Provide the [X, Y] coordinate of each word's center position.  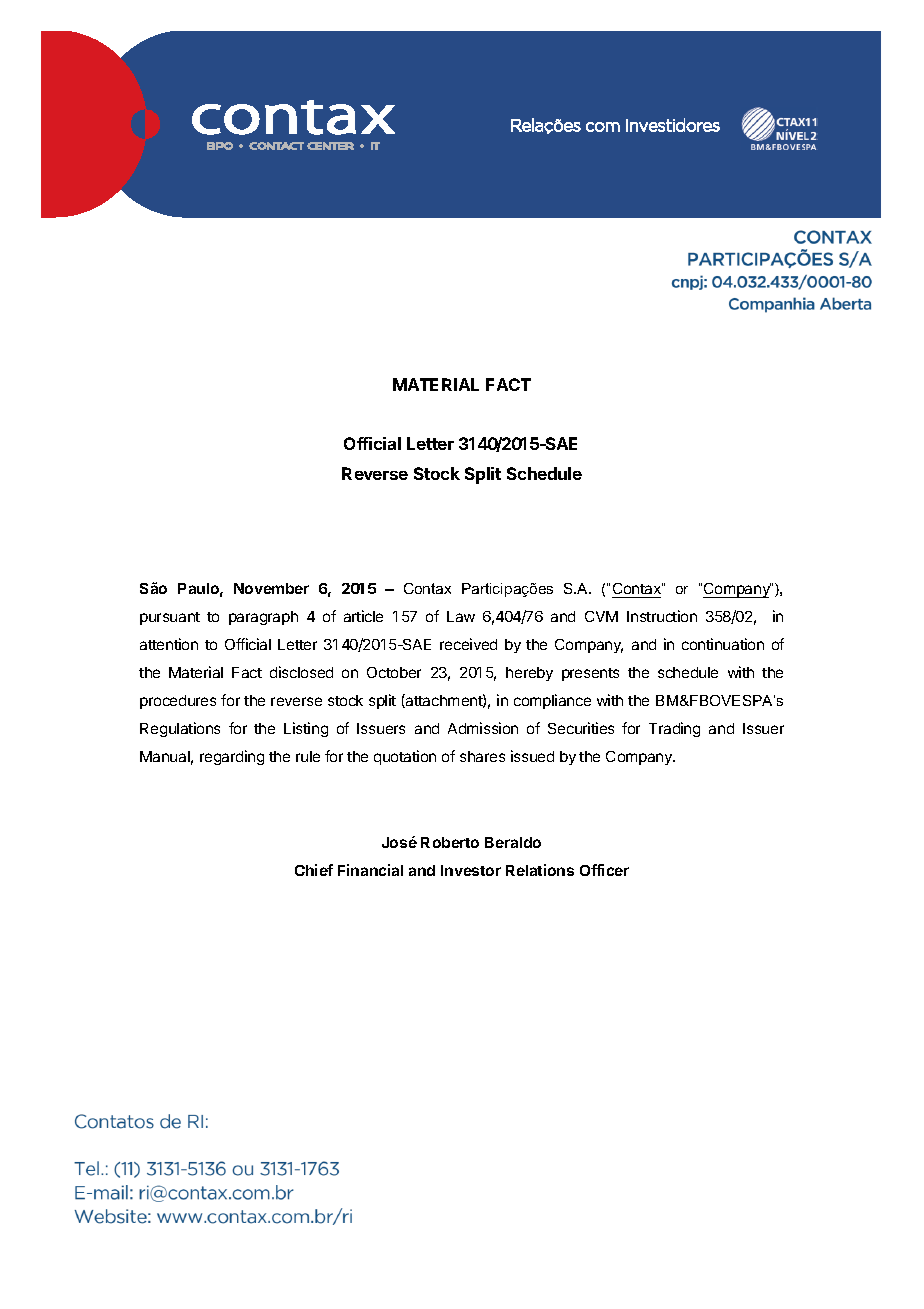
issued [532, 756]
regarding [232, 757]
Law [461, 616]
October [394, 672]
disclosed [301, 672]
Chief [314, 870]
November [271, 588]
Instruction [662, 616]
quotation [405, 757]
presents [590, 674]
